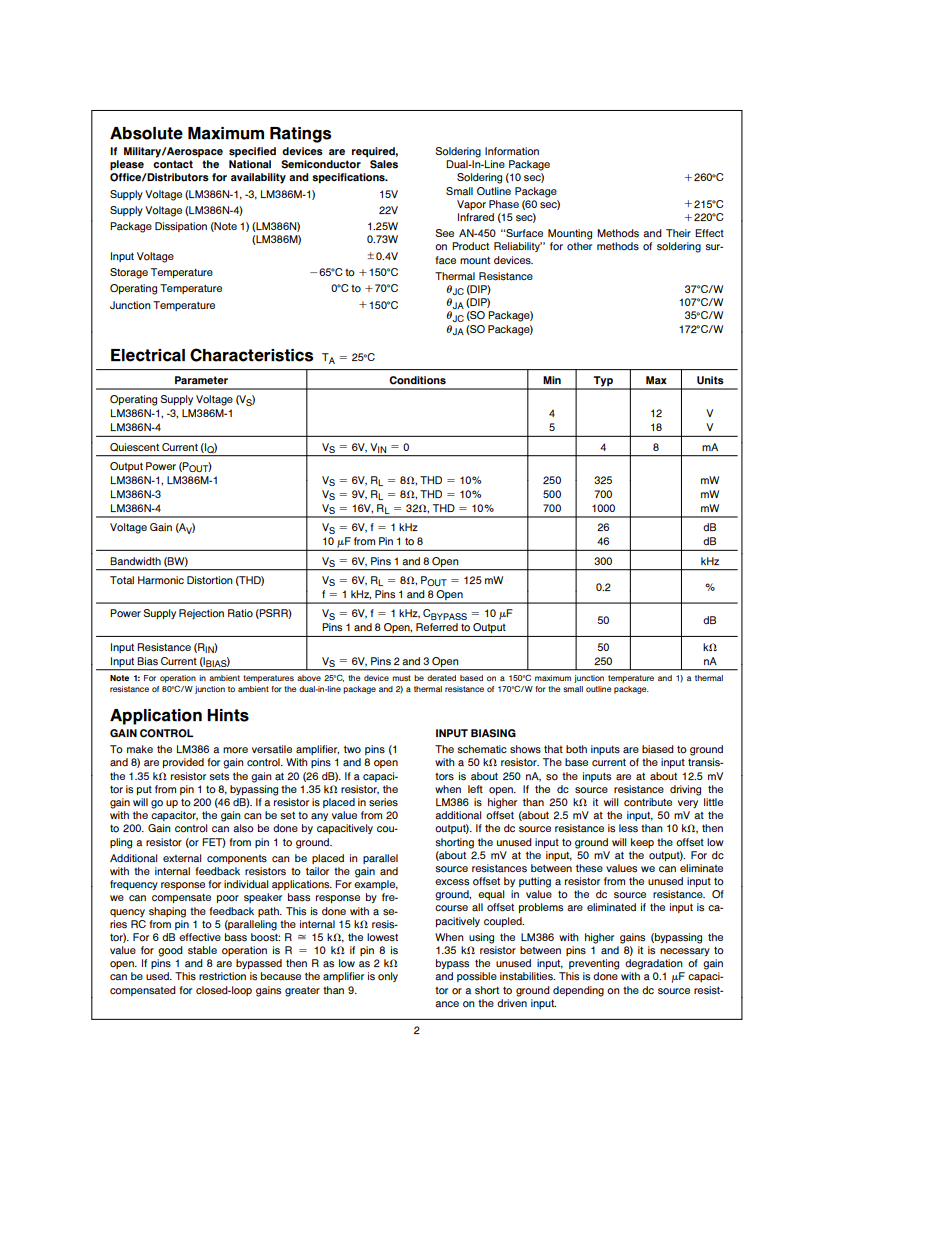 The width and height of the document is (952, 1233). Describe the element at coordinates (134, 447) in the document. I see `Quiescent` at that location.
